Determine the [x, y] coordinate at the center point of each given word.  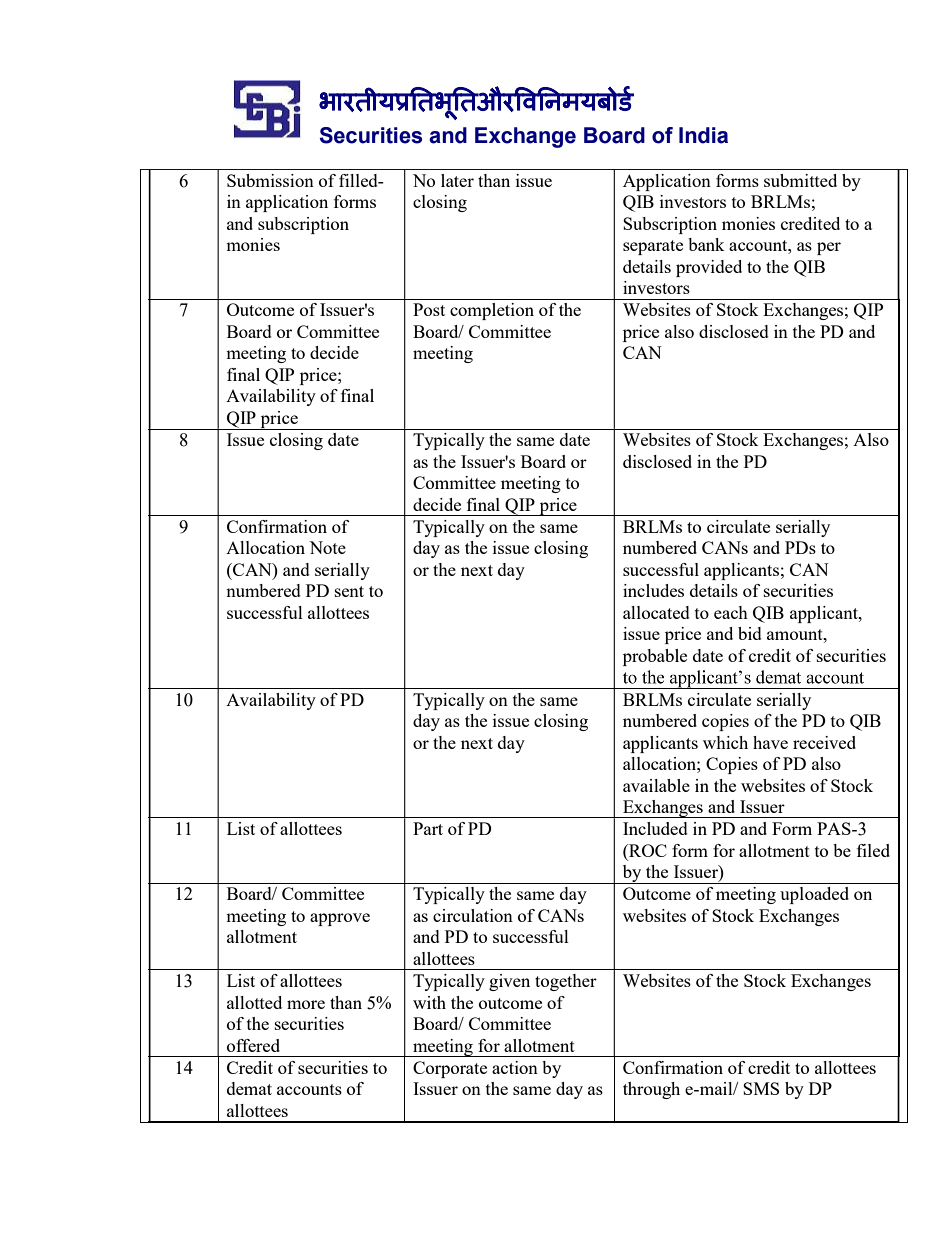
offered [253, 1045]
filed [873, 850]
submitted [800, 180]
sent [349, 591]
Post [429, 309]
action [515, 1067]
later [457, 180]
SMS [761, 1088]
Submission [270, 180]
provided [709, 268]
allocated [656, 612]
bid [750, 633]
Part [428, 828]
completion [492, 311]
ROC [647, 850]
